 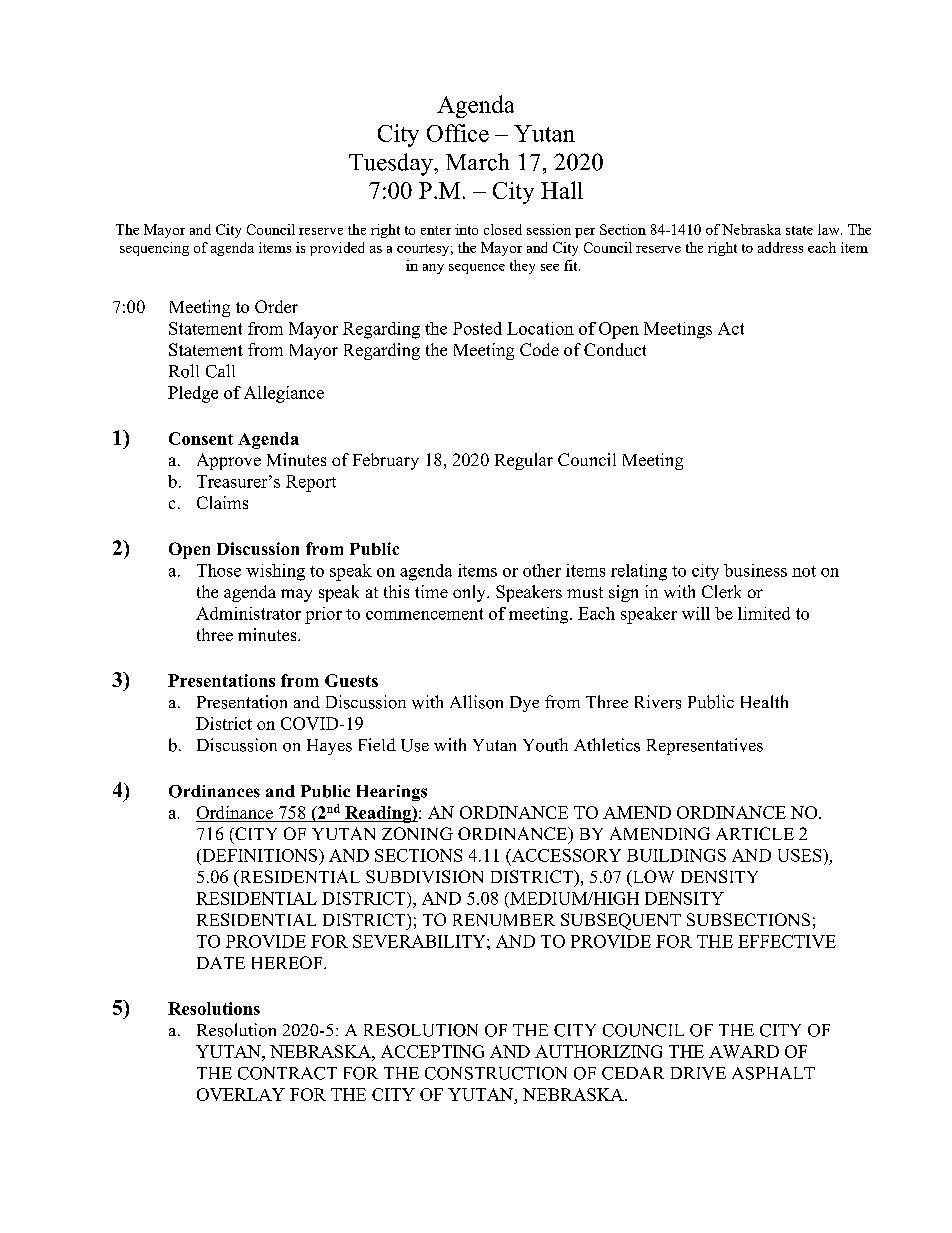 I want to click on address, so click(x=780, y=247).
